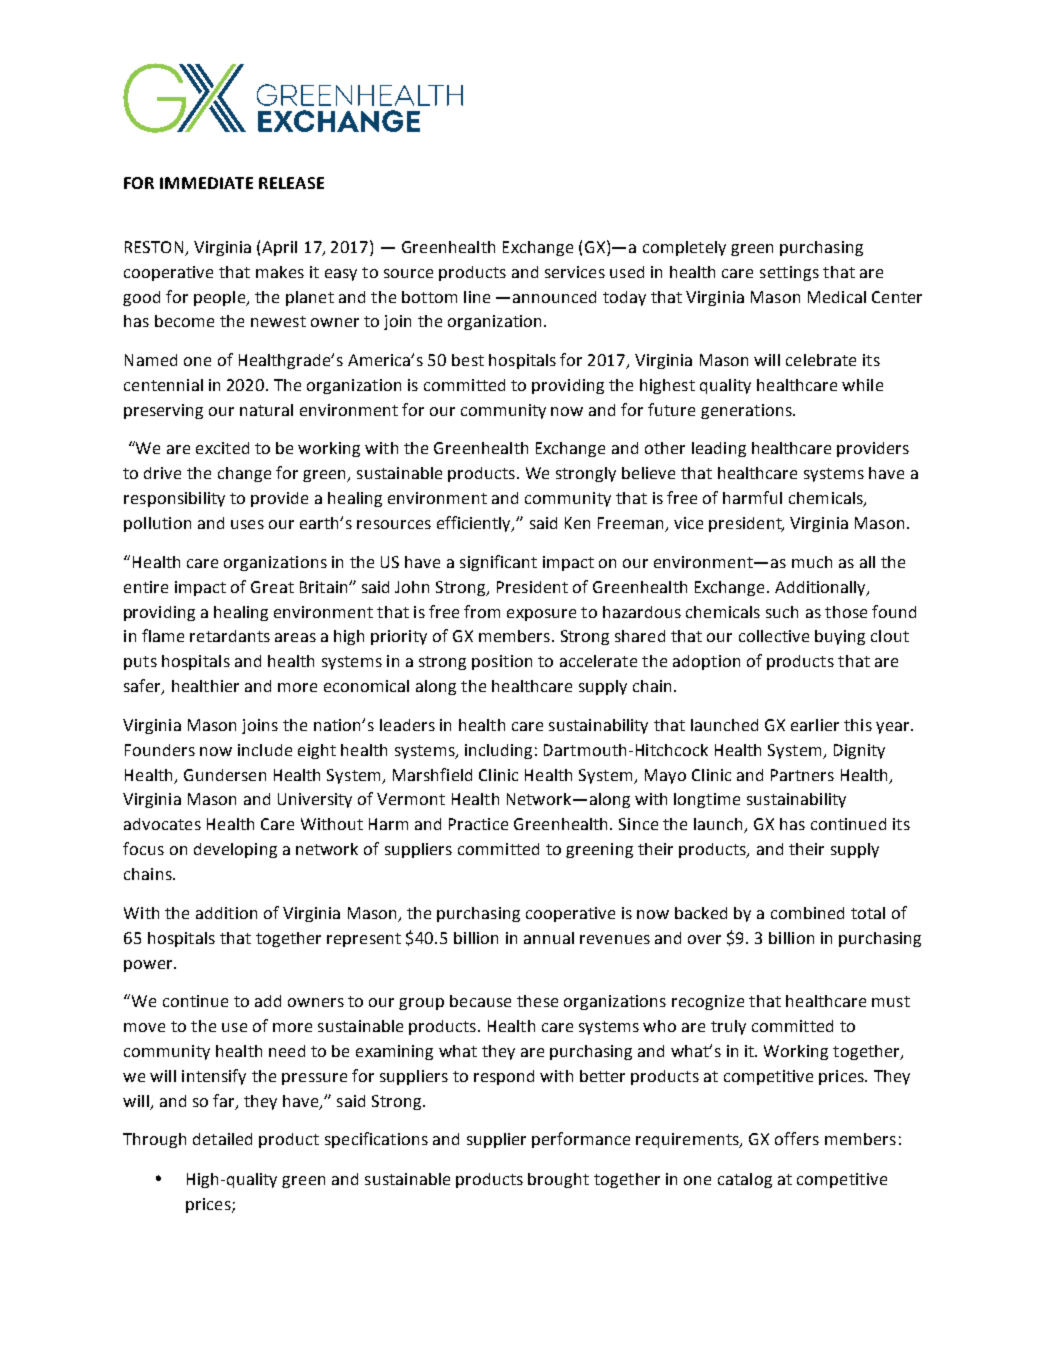  I want to click on position, so click(502, 662).
